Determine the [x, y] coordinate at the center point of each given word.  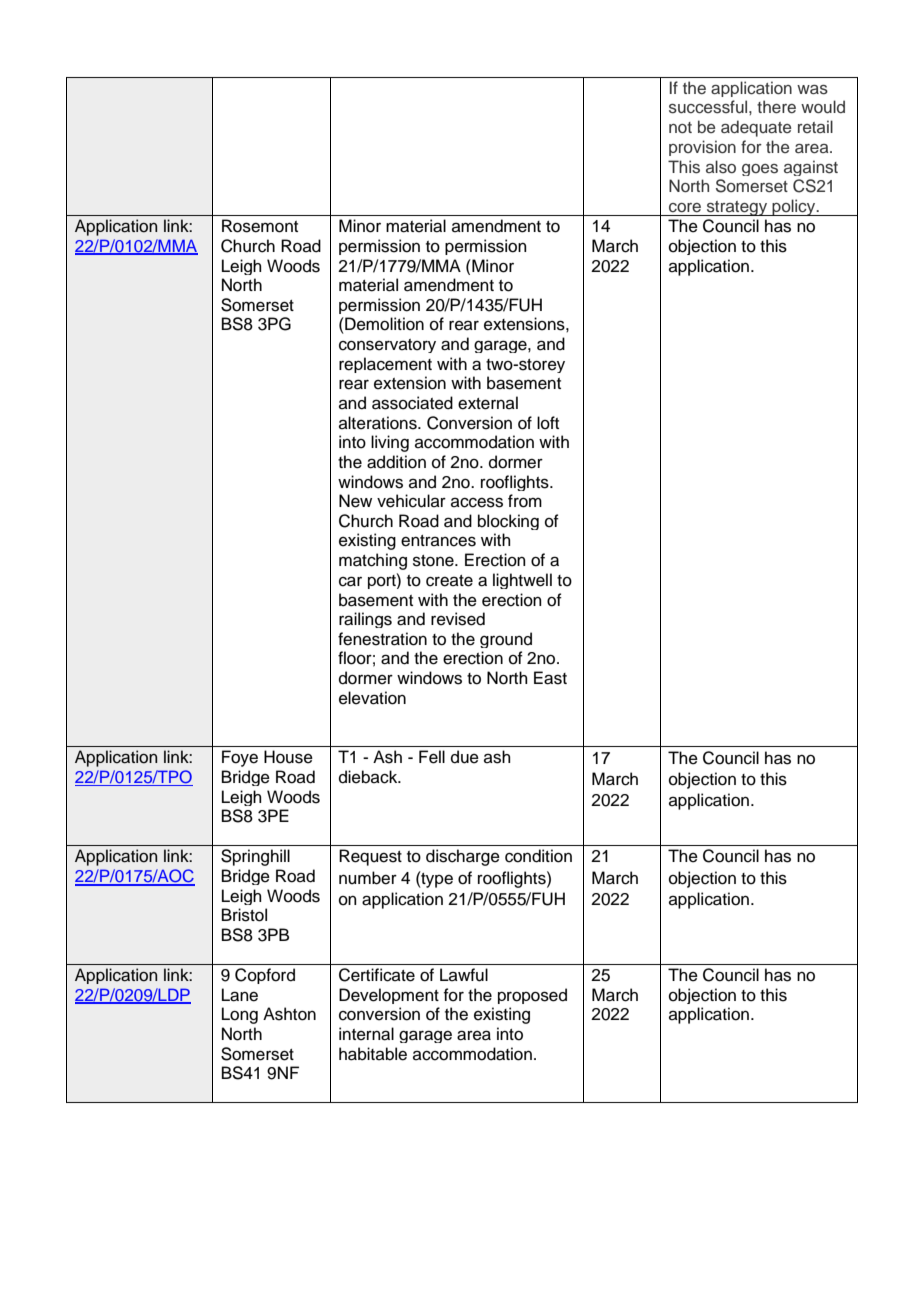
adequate [756, 128]
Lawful [464, 975]
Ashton [289, 1014]
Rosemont [260, 226]
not [680, 127]
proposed [532, 996]
